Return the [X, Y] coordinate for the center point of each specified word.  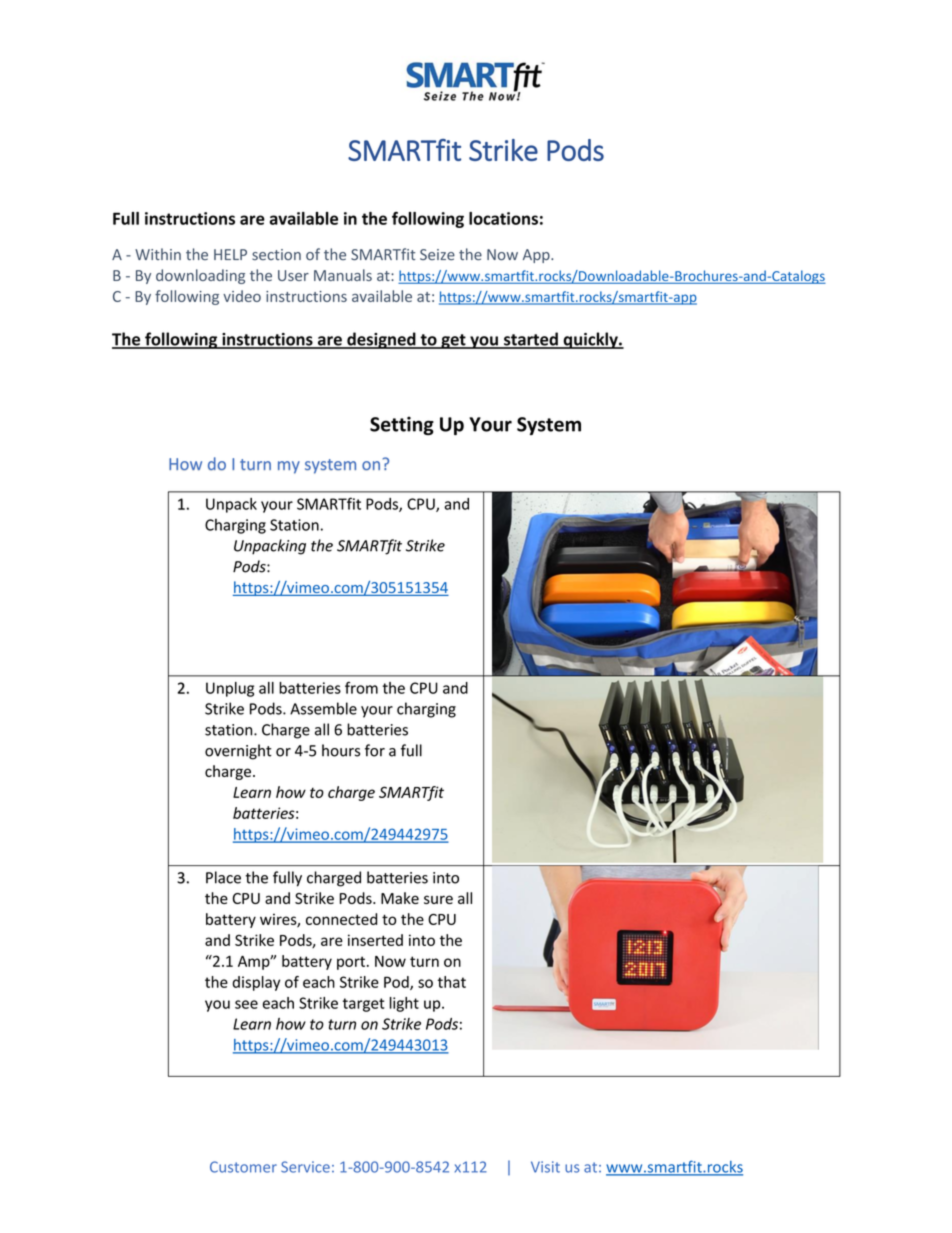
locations [503, 218]
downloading [200, 276]
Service [305, 1167]
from [361, 687]
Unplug [230, 689]
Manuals [343, 275]
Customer [243, 1167]
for [375, 750]
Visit [545, 1167]
